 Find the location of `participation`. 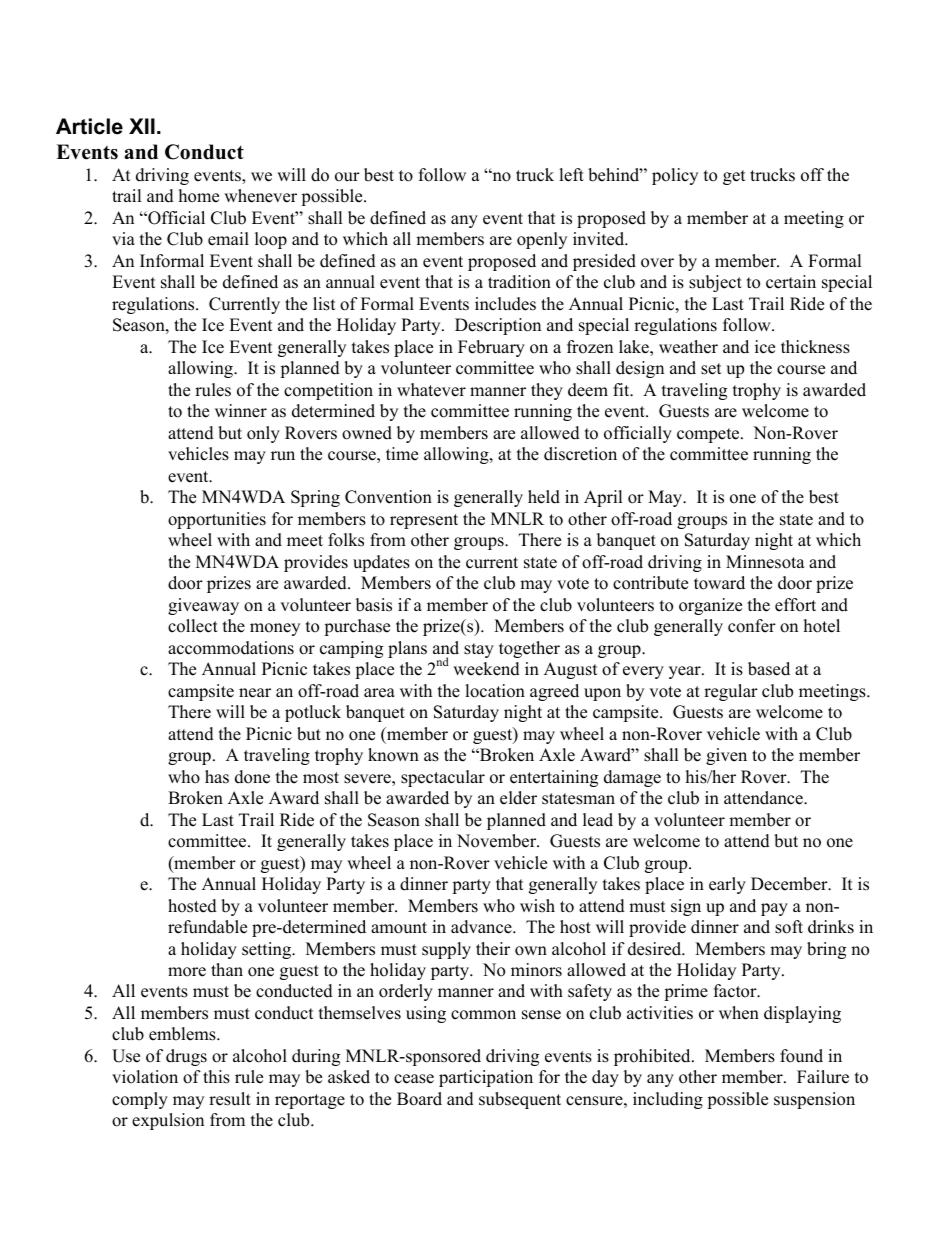

participation is located at coordinates (486, 1078).
